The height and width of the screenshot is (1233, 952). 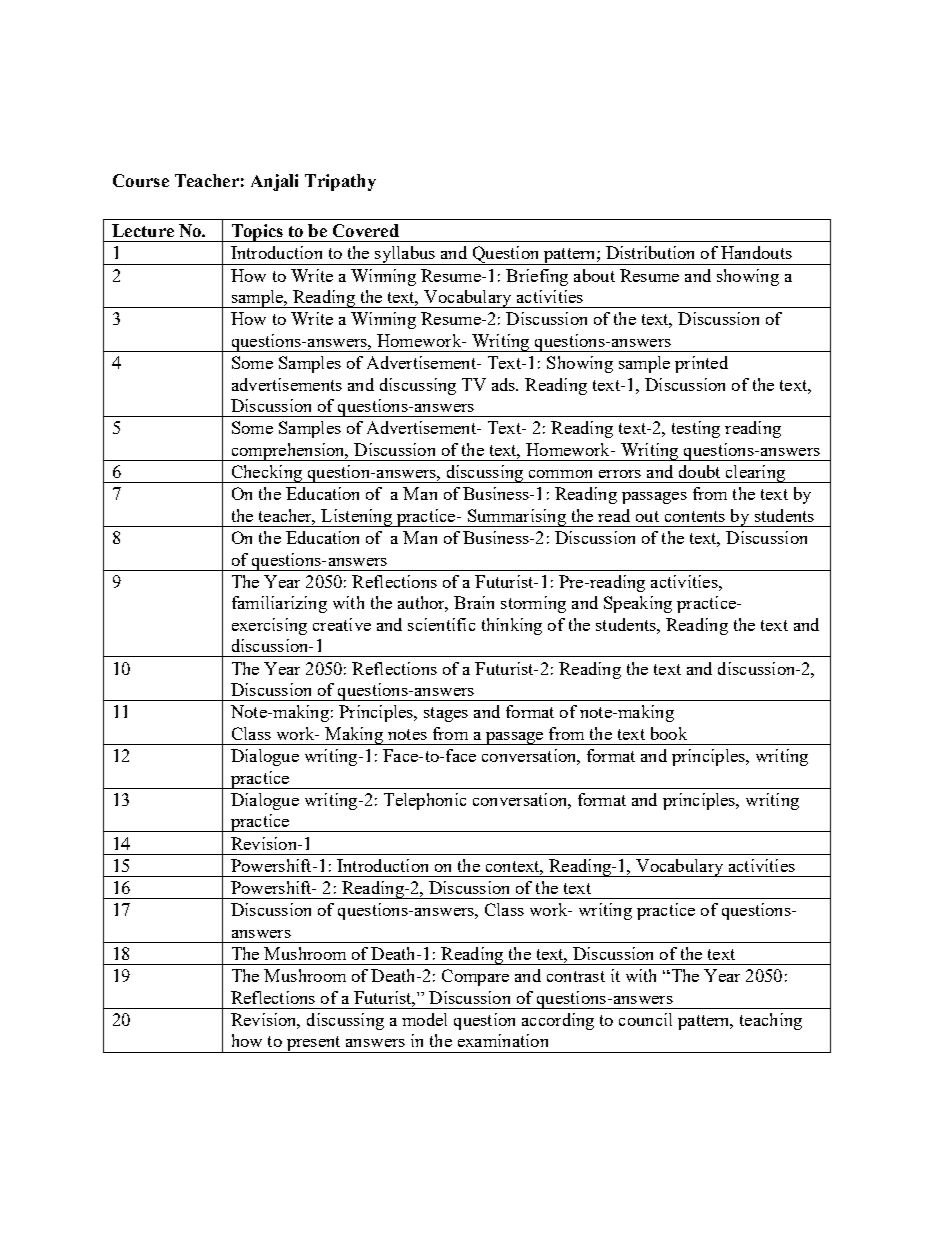 I want to click on present, so click(x=313, y=1044).
